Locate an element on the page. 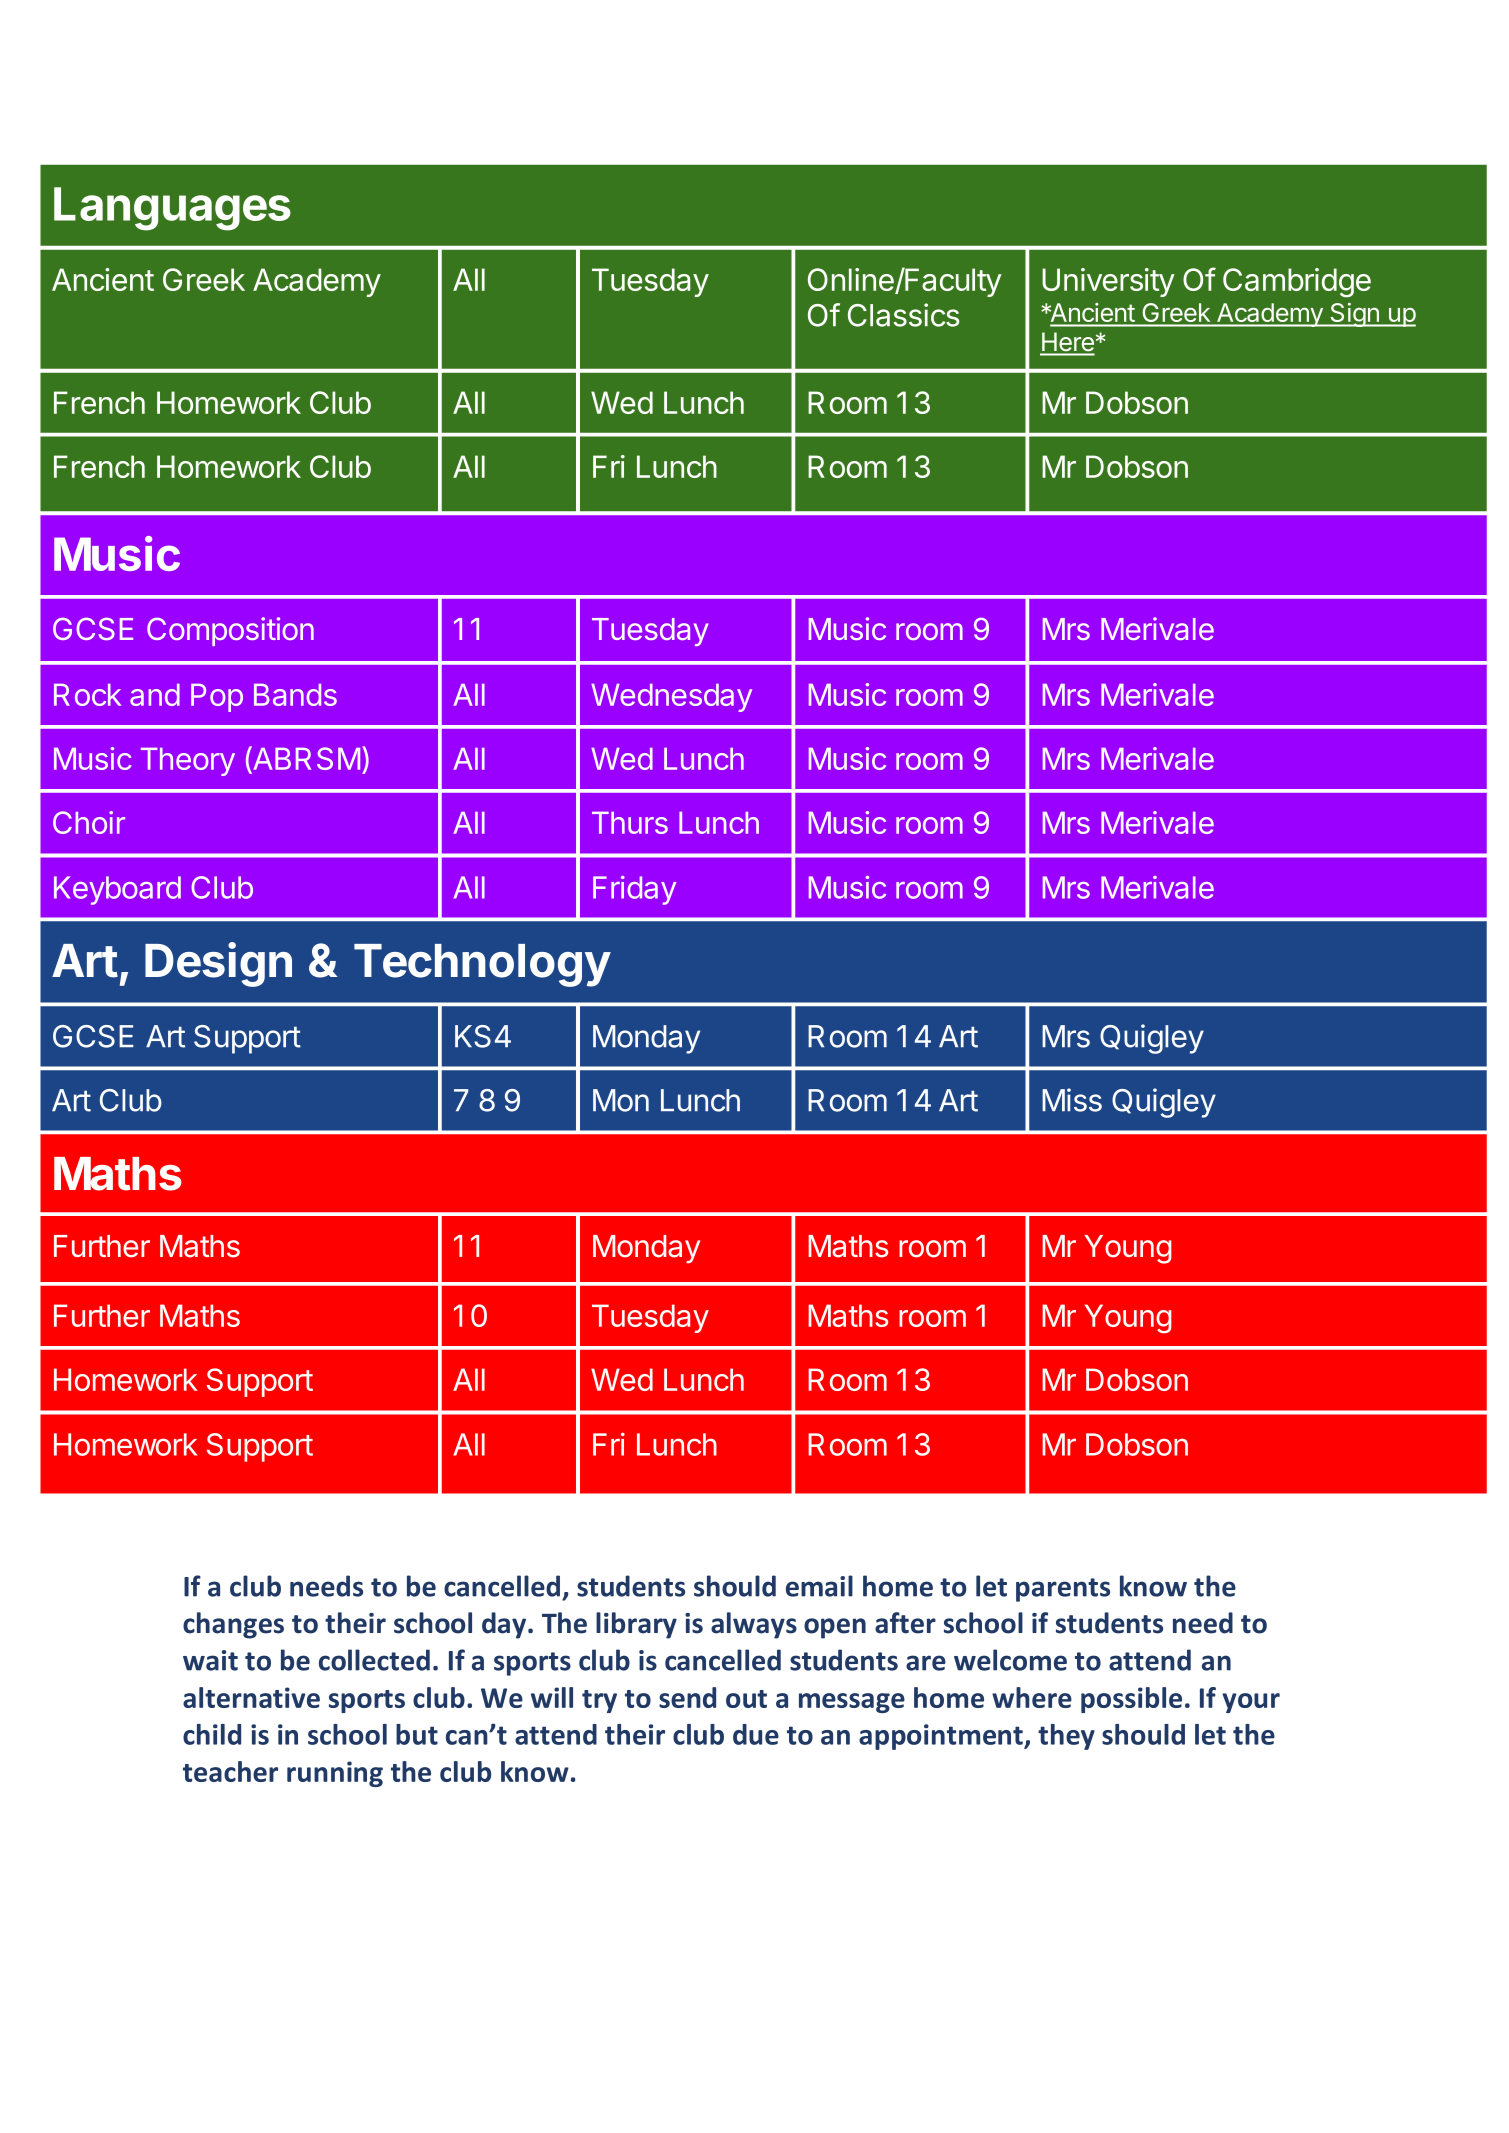 This page has height=2133, width=1509. Classics is located at coordinates (904, 315).
